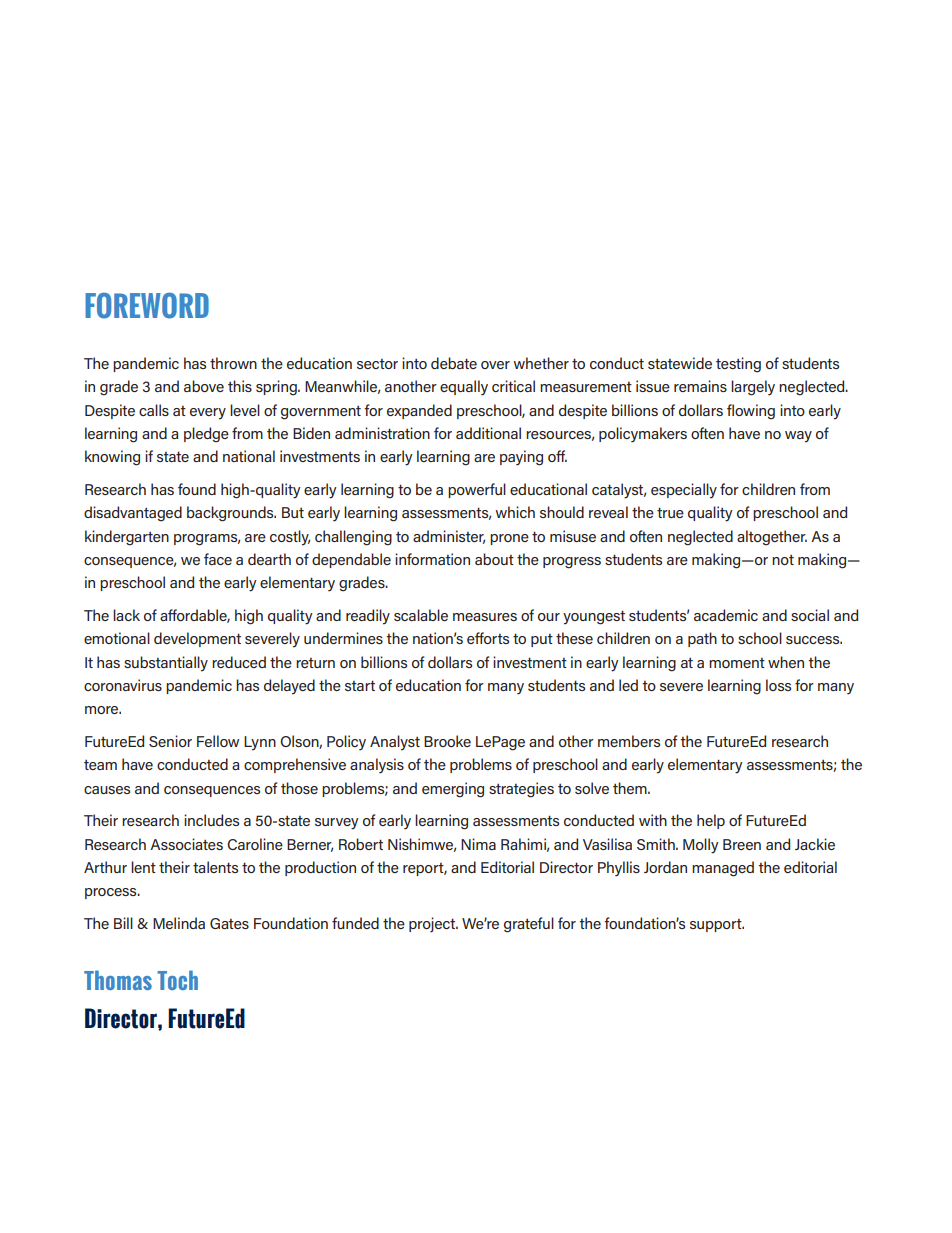 The width and height of the screenshot is (952, 1233). Describe the element at coordinates (433, 924) in the screenshot. I see `project` at that location.
